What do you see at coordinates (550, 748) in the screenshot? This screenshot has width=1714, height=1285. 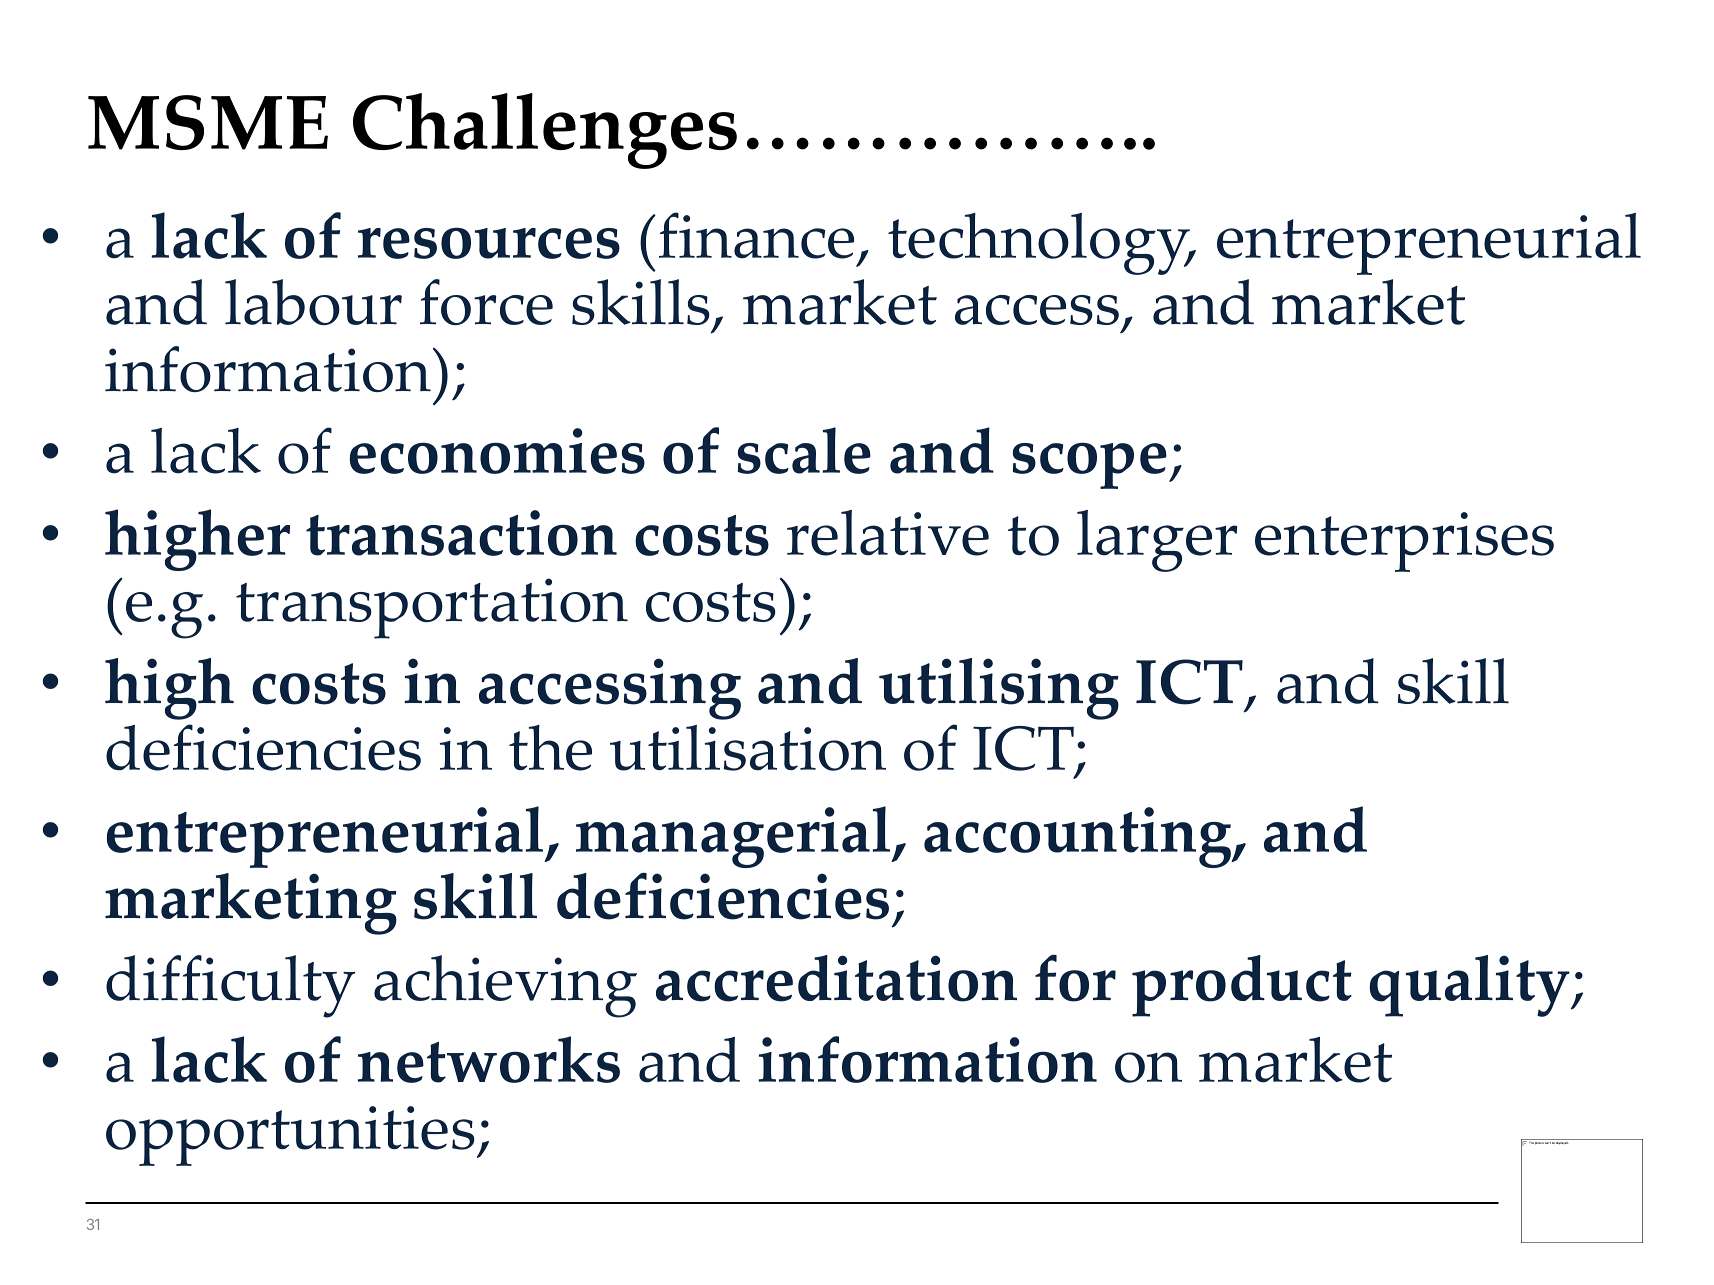 I see `the` at bounding box center [550, 748].
